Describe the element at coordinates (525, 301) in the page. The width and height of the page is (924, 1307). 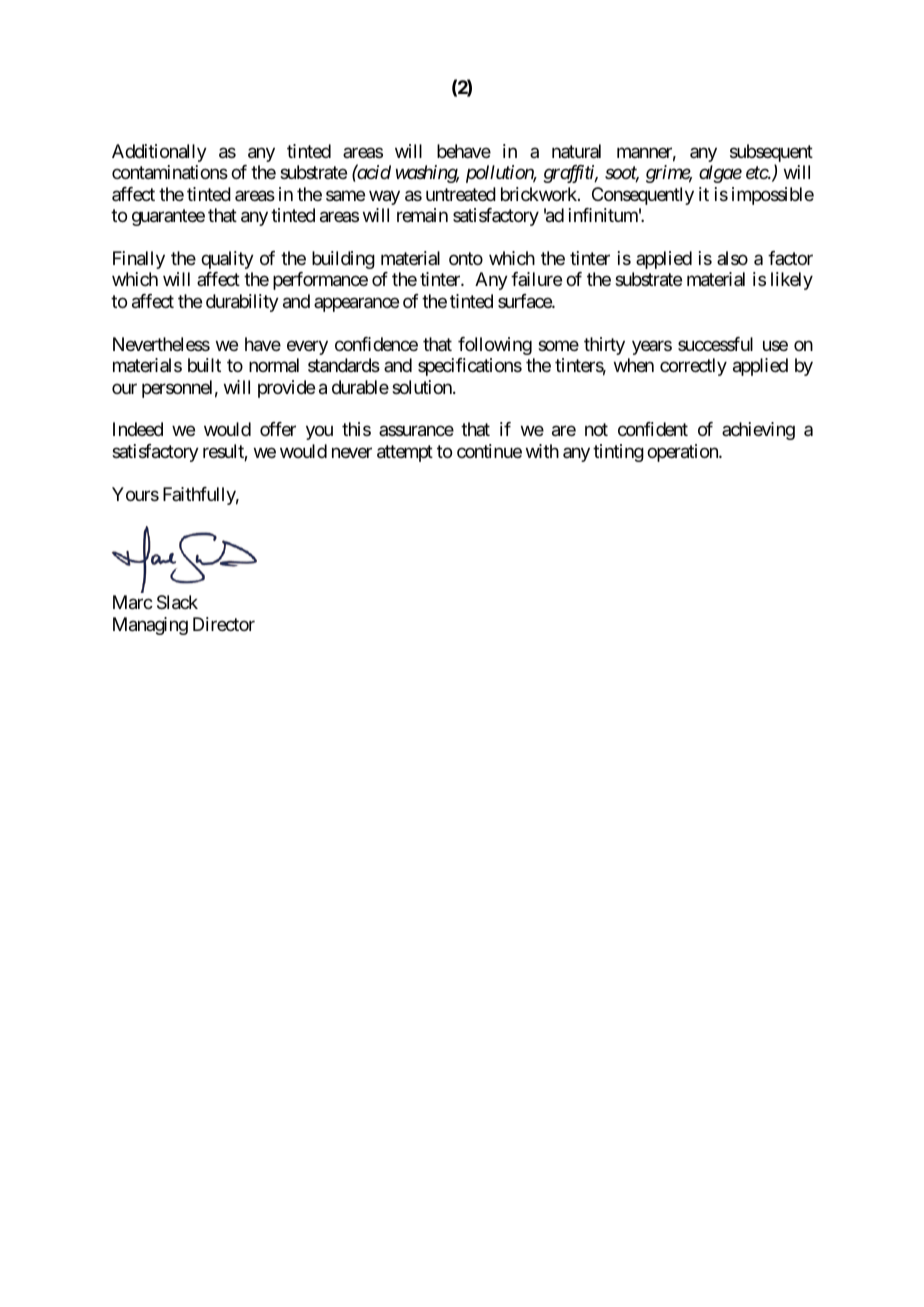
I see `surface` at that location.
